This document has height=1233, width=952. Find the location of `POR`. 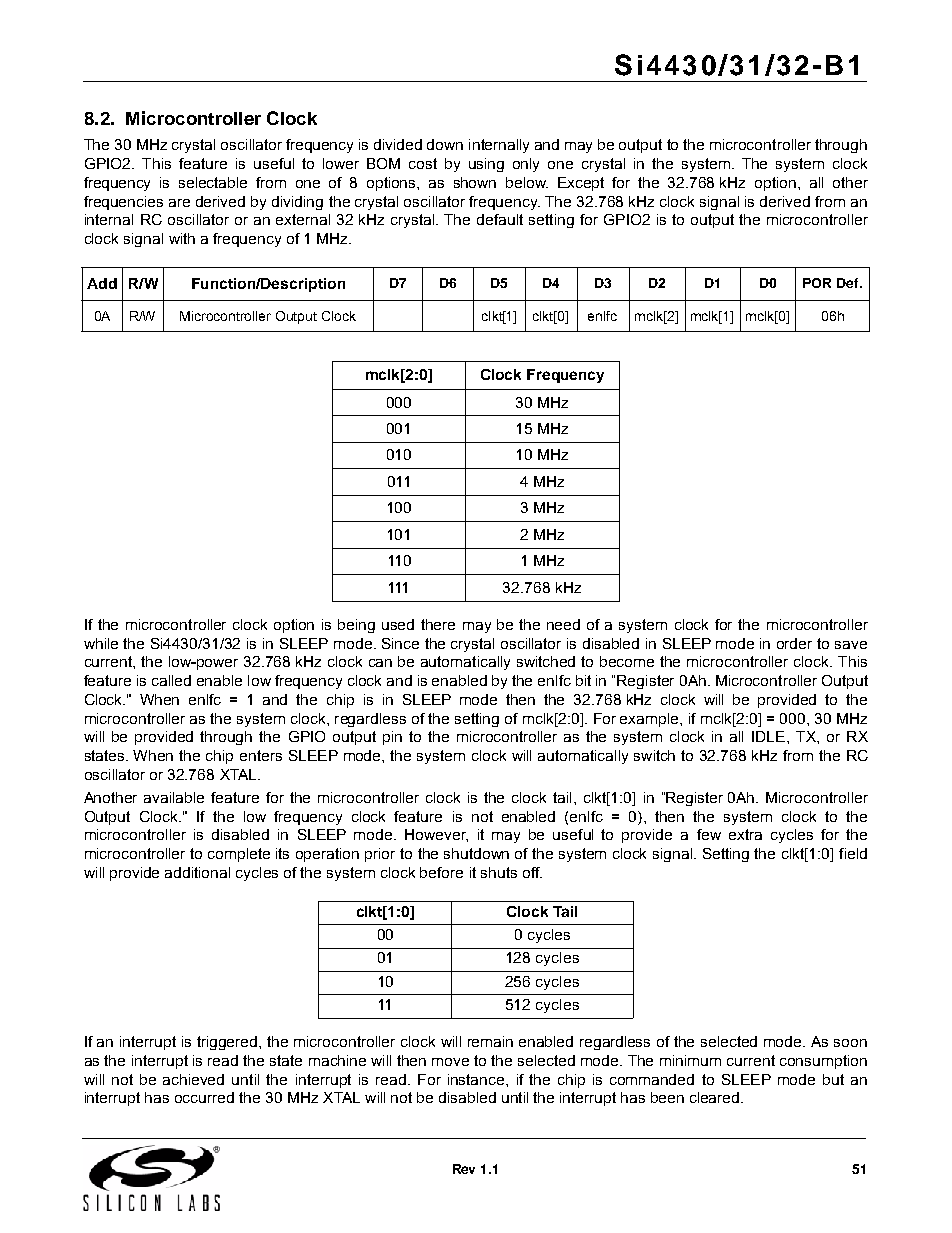

POR is located at coordinates (817, 283).
